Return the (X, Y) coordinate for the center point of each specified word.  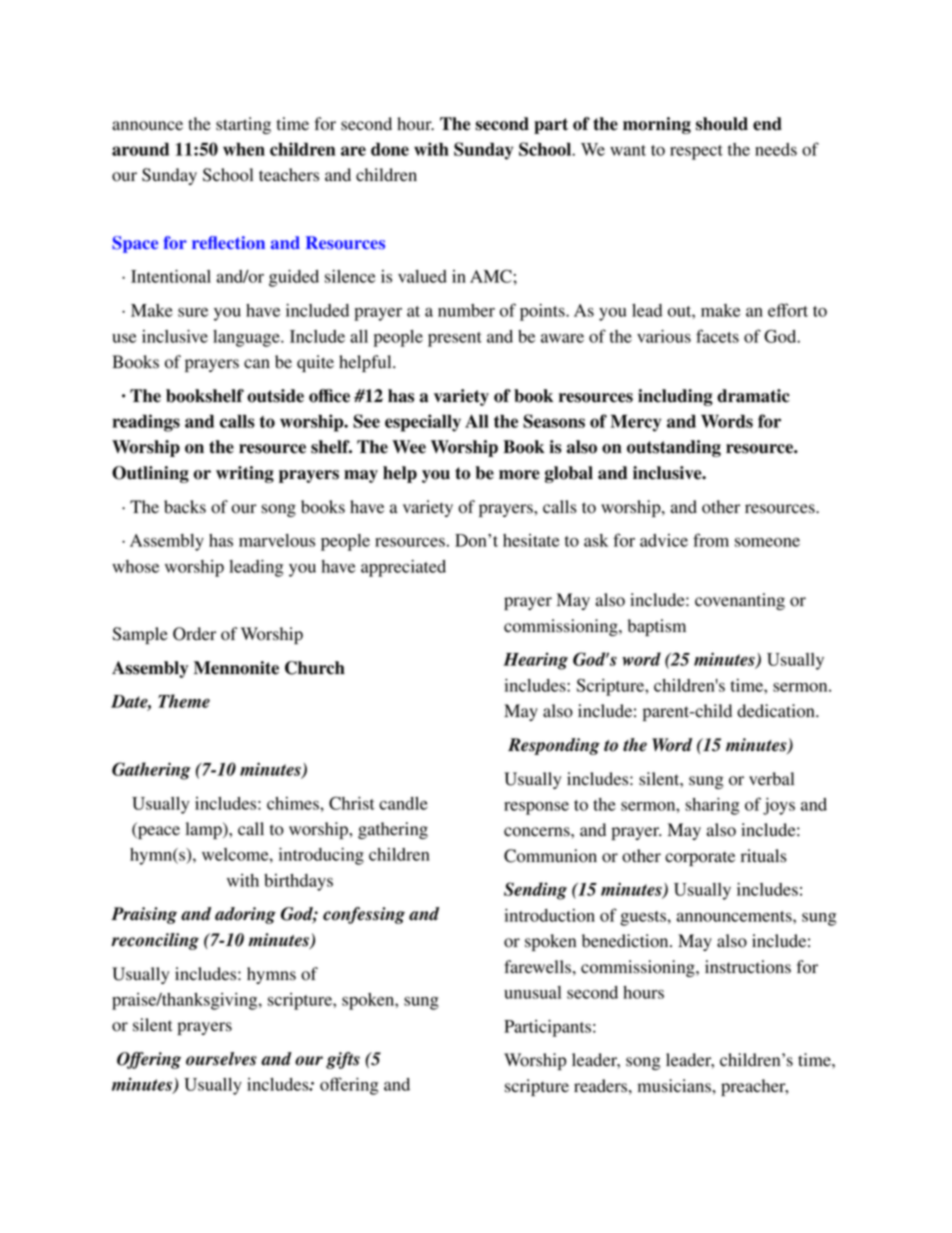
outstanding (674, 448)
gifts (343, 1060)
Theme (184, 701)
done (390, 149)
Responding (554, 746)
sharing (712, 806)
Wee (409, 447)
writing (245, 474)
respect (696, 152)
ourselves (221, 1059)
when (244, 149)
